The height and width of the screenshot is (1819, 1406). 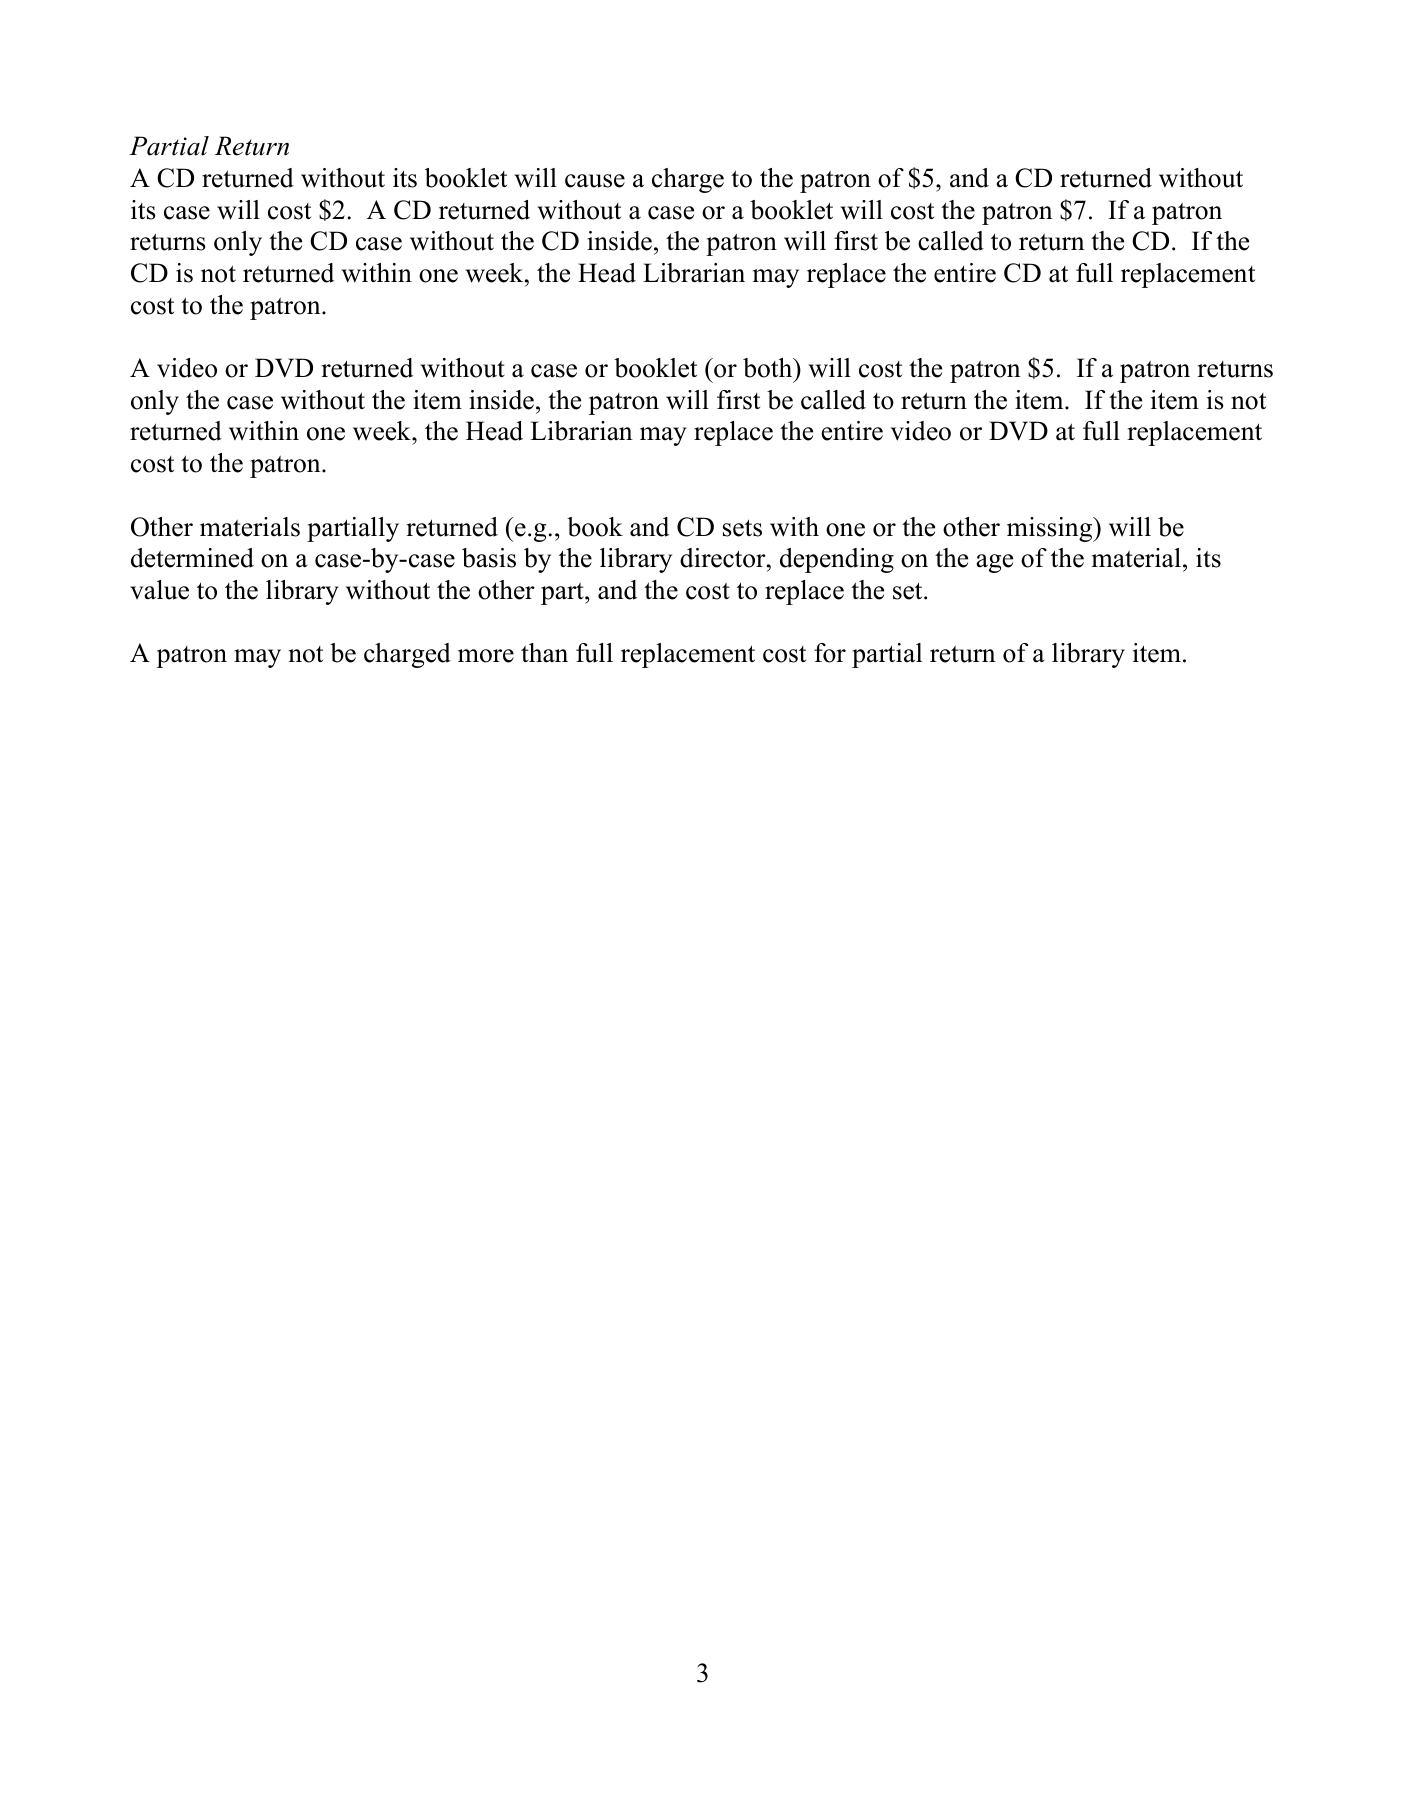 What do you see at coordinates (489, 558) in the screenshot?
I see `basis` at bounding box center [489, 558].
